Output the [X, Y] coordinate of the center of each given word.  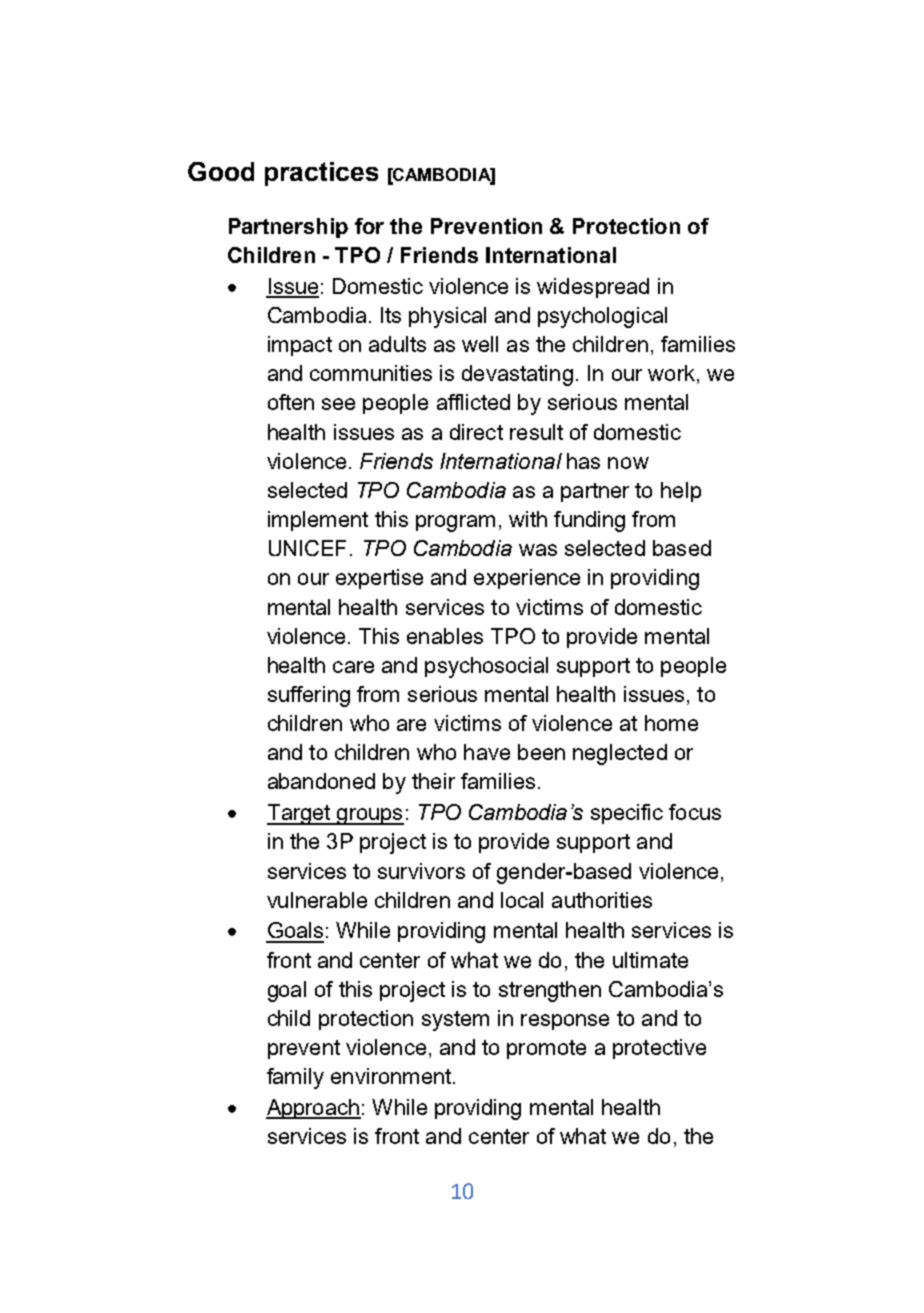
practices [321, 174]
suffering [309, 696]
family [295, 1078]
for [369, 226]
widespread [593, 288]
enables [445, 636]
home [671, 723]
